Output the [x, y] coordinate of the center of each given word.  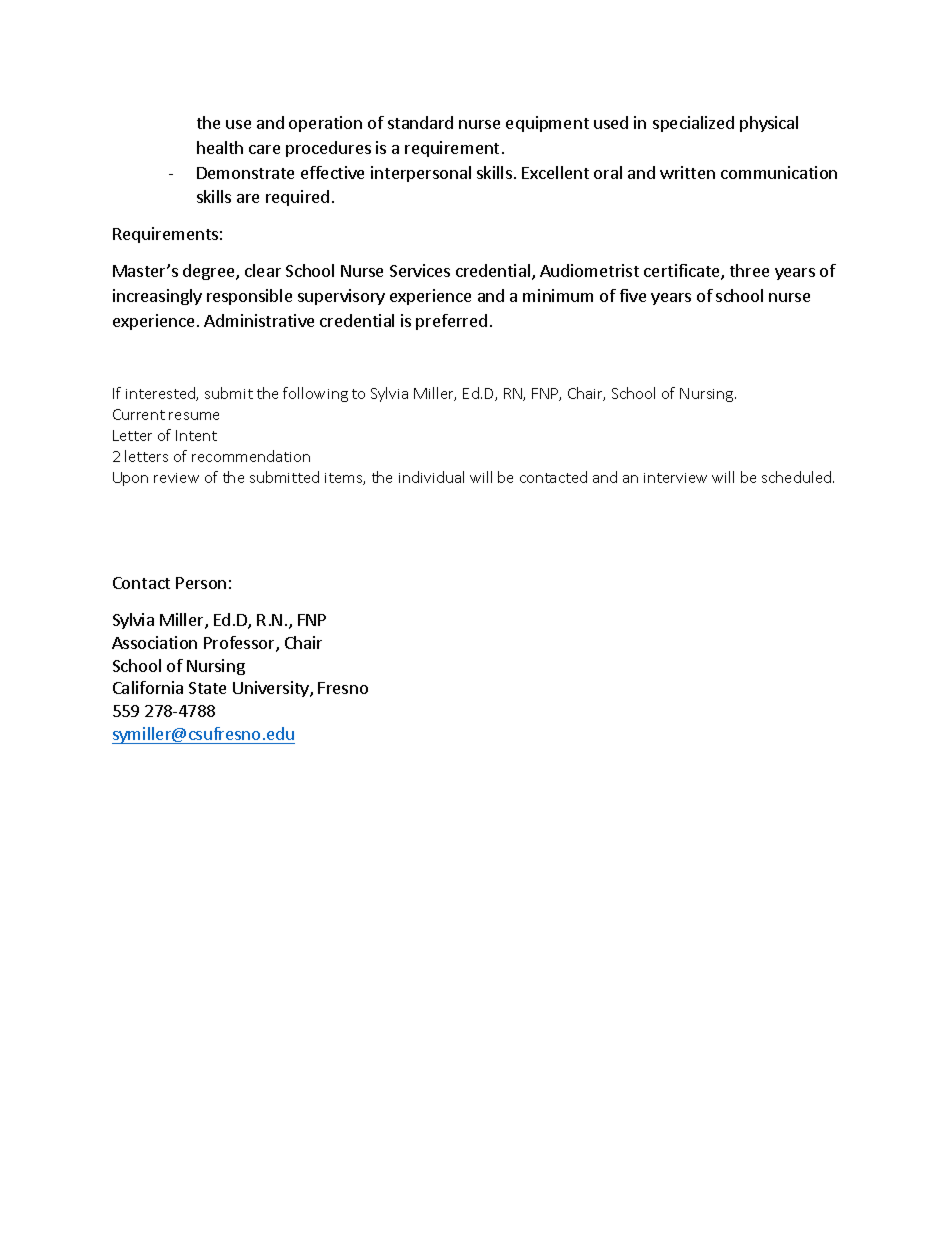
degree [210, 272]
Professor [240, 644]
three [749, 270]
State [207, 688]
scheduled [798, 477]
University [272, 689]
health [220, 147]
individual [431, 477]
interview [675, 478]
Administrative [259, 320]
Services [420, 270]
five [633, 295]
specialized [693, 124]
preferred [451, 322]
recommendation [251, 456]
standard [420, 122]
